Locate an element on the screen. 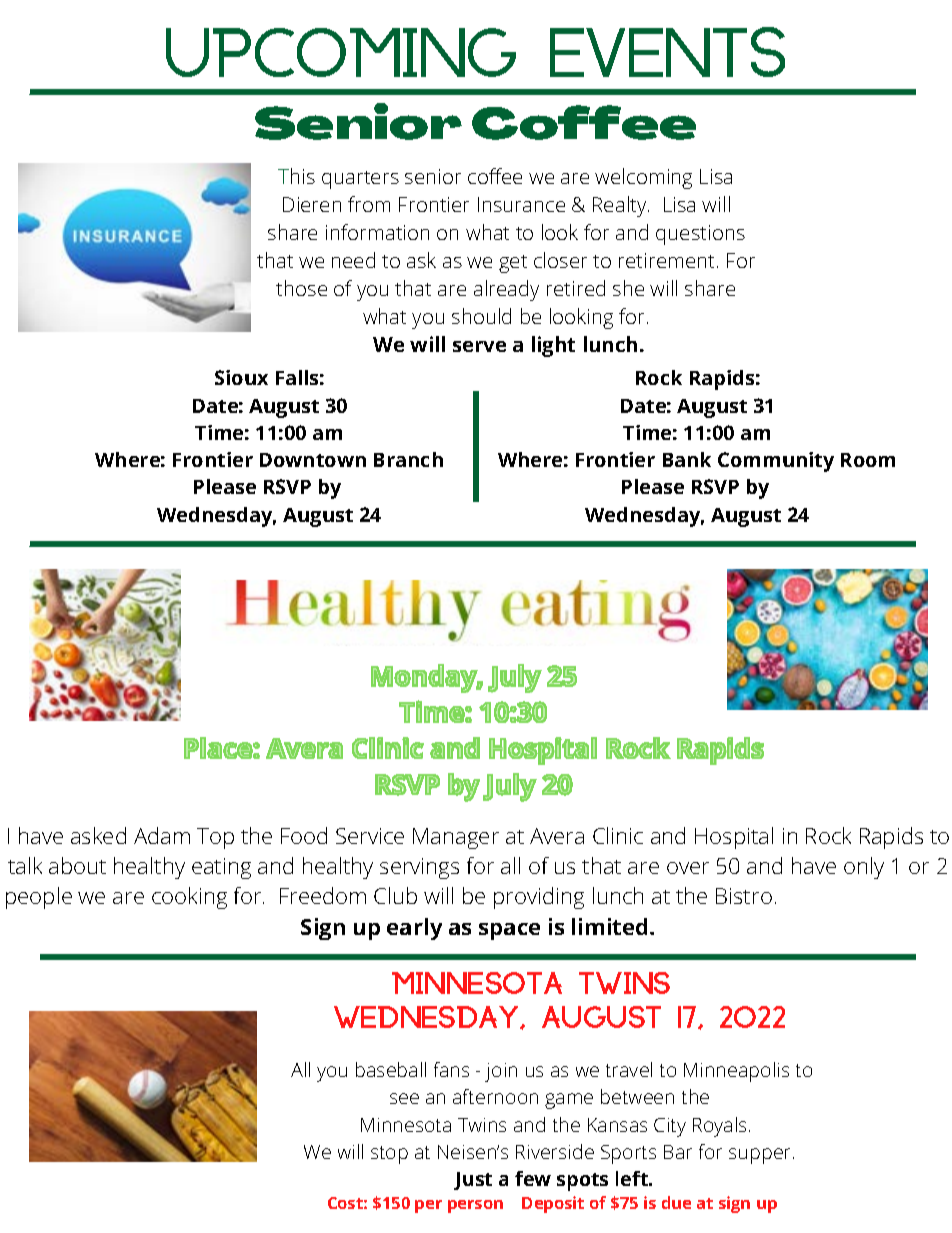 The height and width of the screenshot is (1233, 952). asked is located at coordinates (98, 835).
